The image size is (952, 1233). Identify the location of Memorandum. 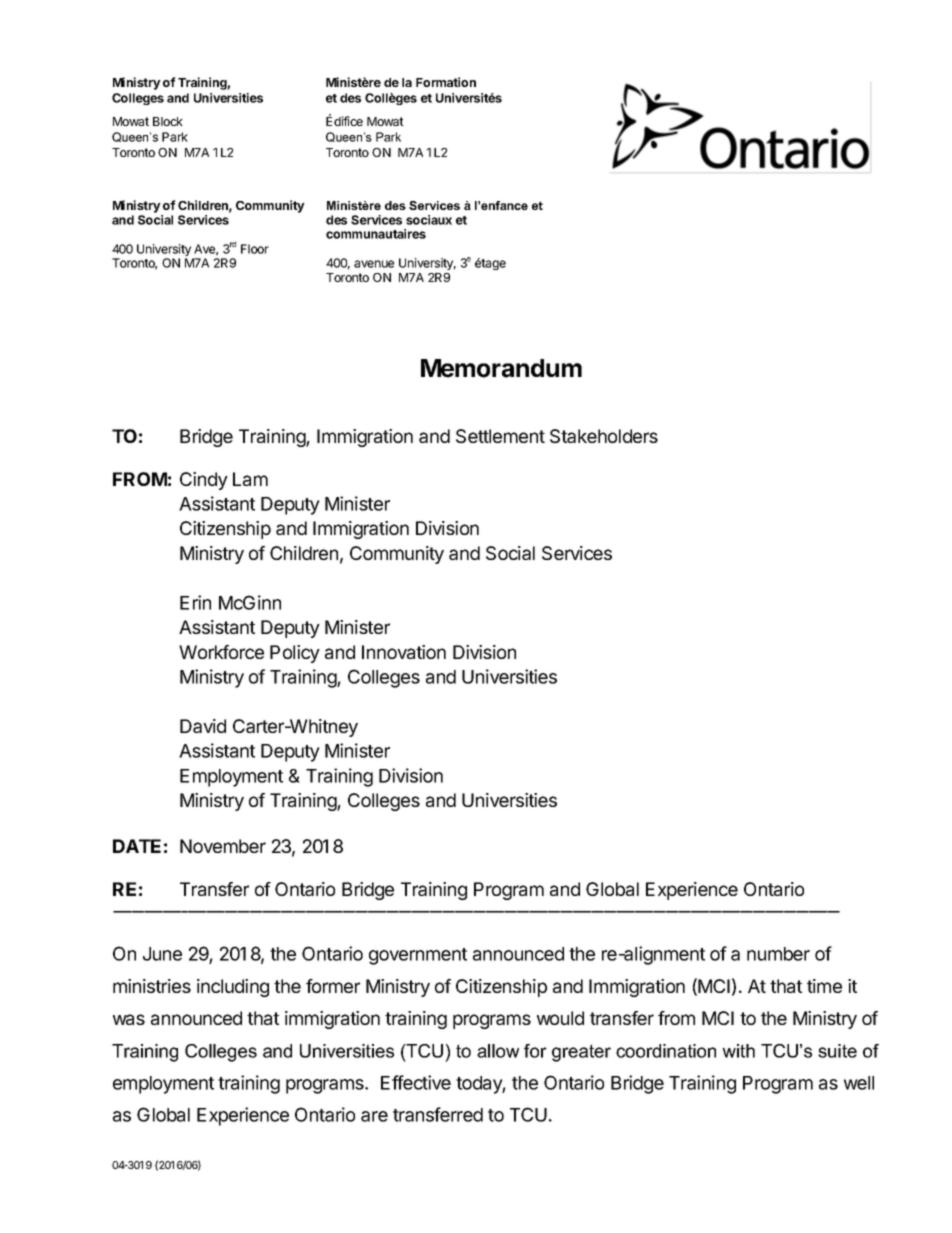
(501, 368).
